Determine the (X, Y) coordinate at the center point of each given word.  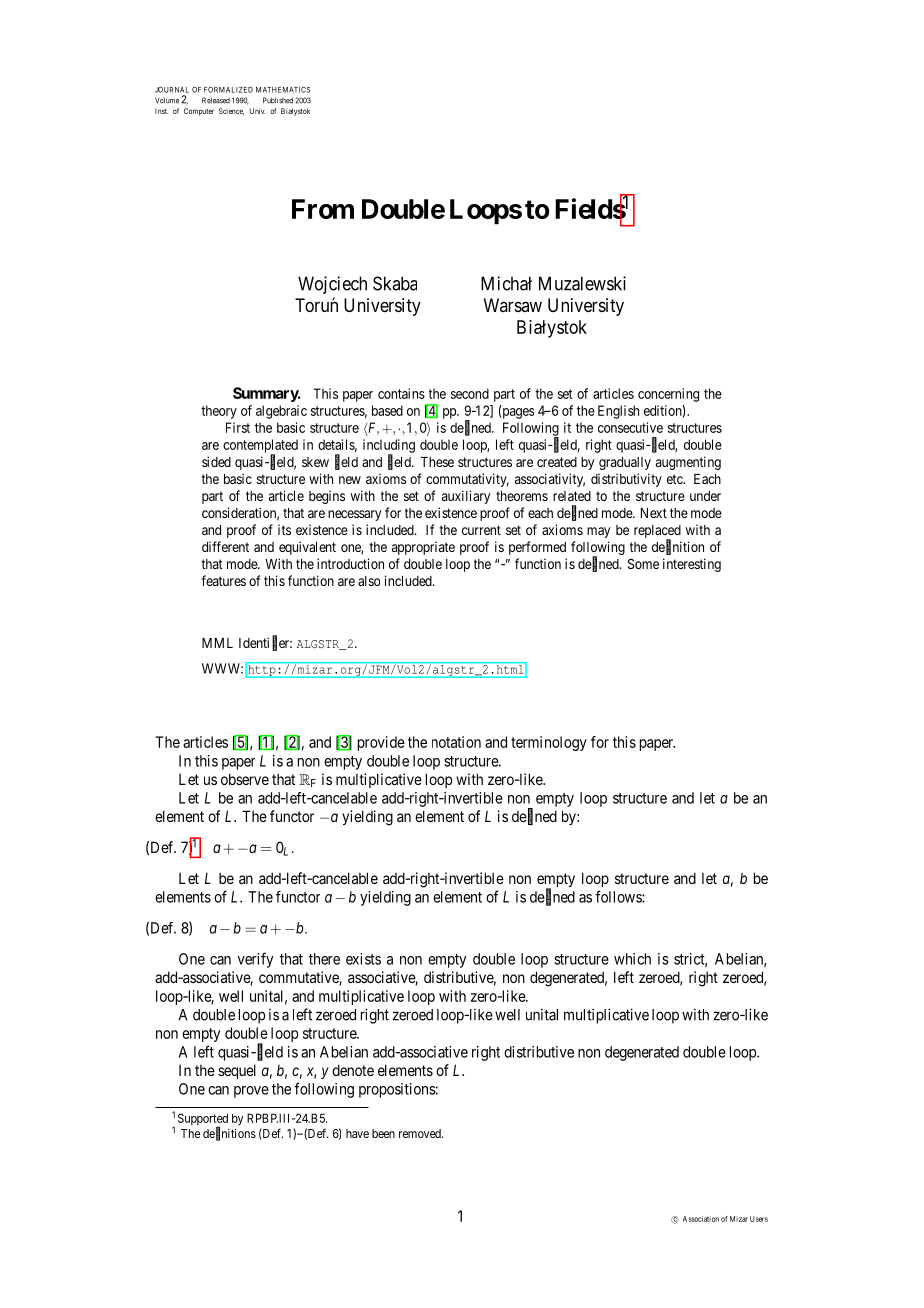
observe (245, 779)
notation (456, 742)
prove (251, 1092)
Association (701, 1219)
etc (676, 479)
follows (619, 896)
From (323, 209)
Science (231, 111)
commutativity (467, 480)
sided (216, 461)
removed (421, 1133)
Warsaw (513, 305)
